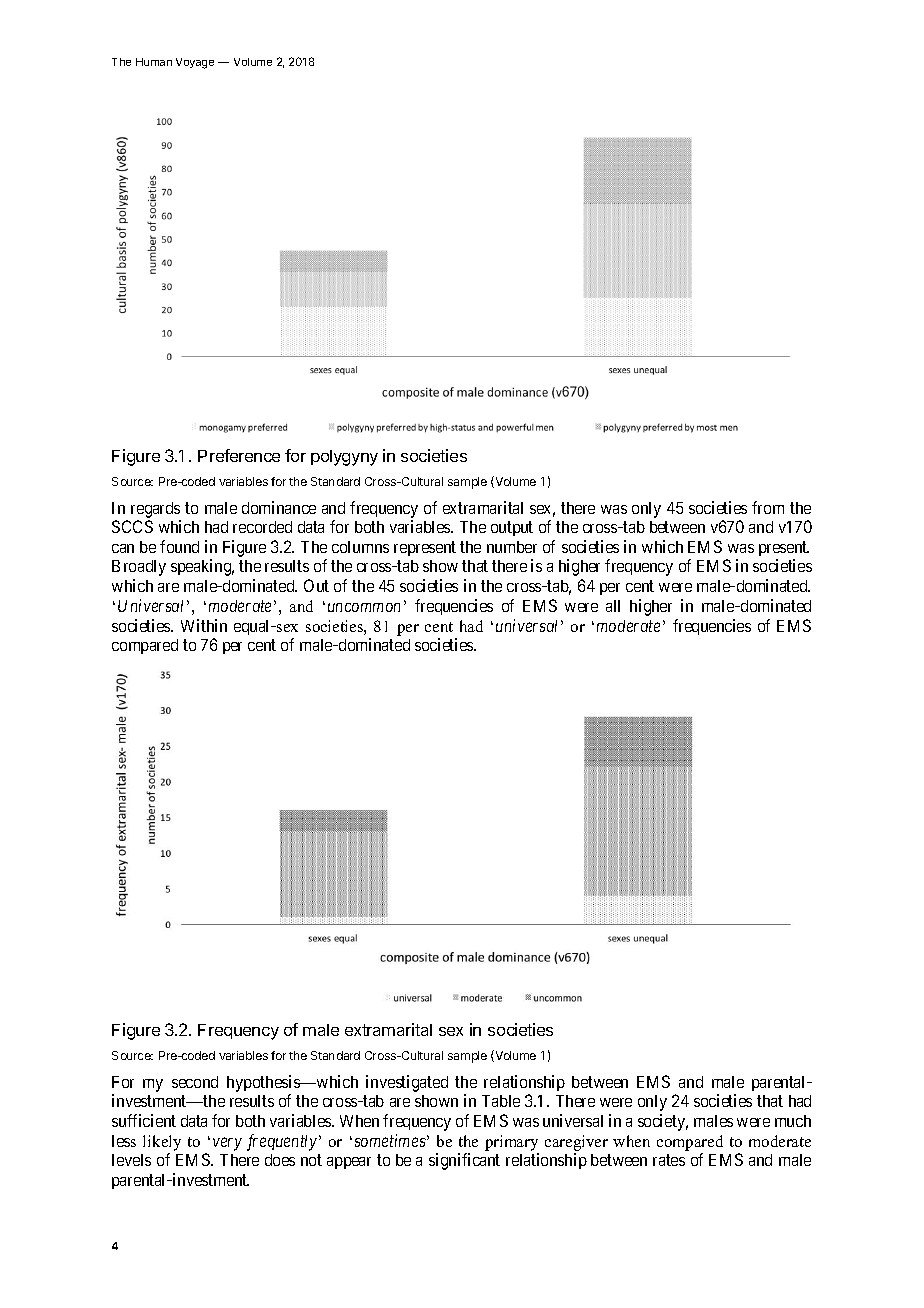 This image has height=1308, width=924. I want to click on very, so click(227, 1144).
